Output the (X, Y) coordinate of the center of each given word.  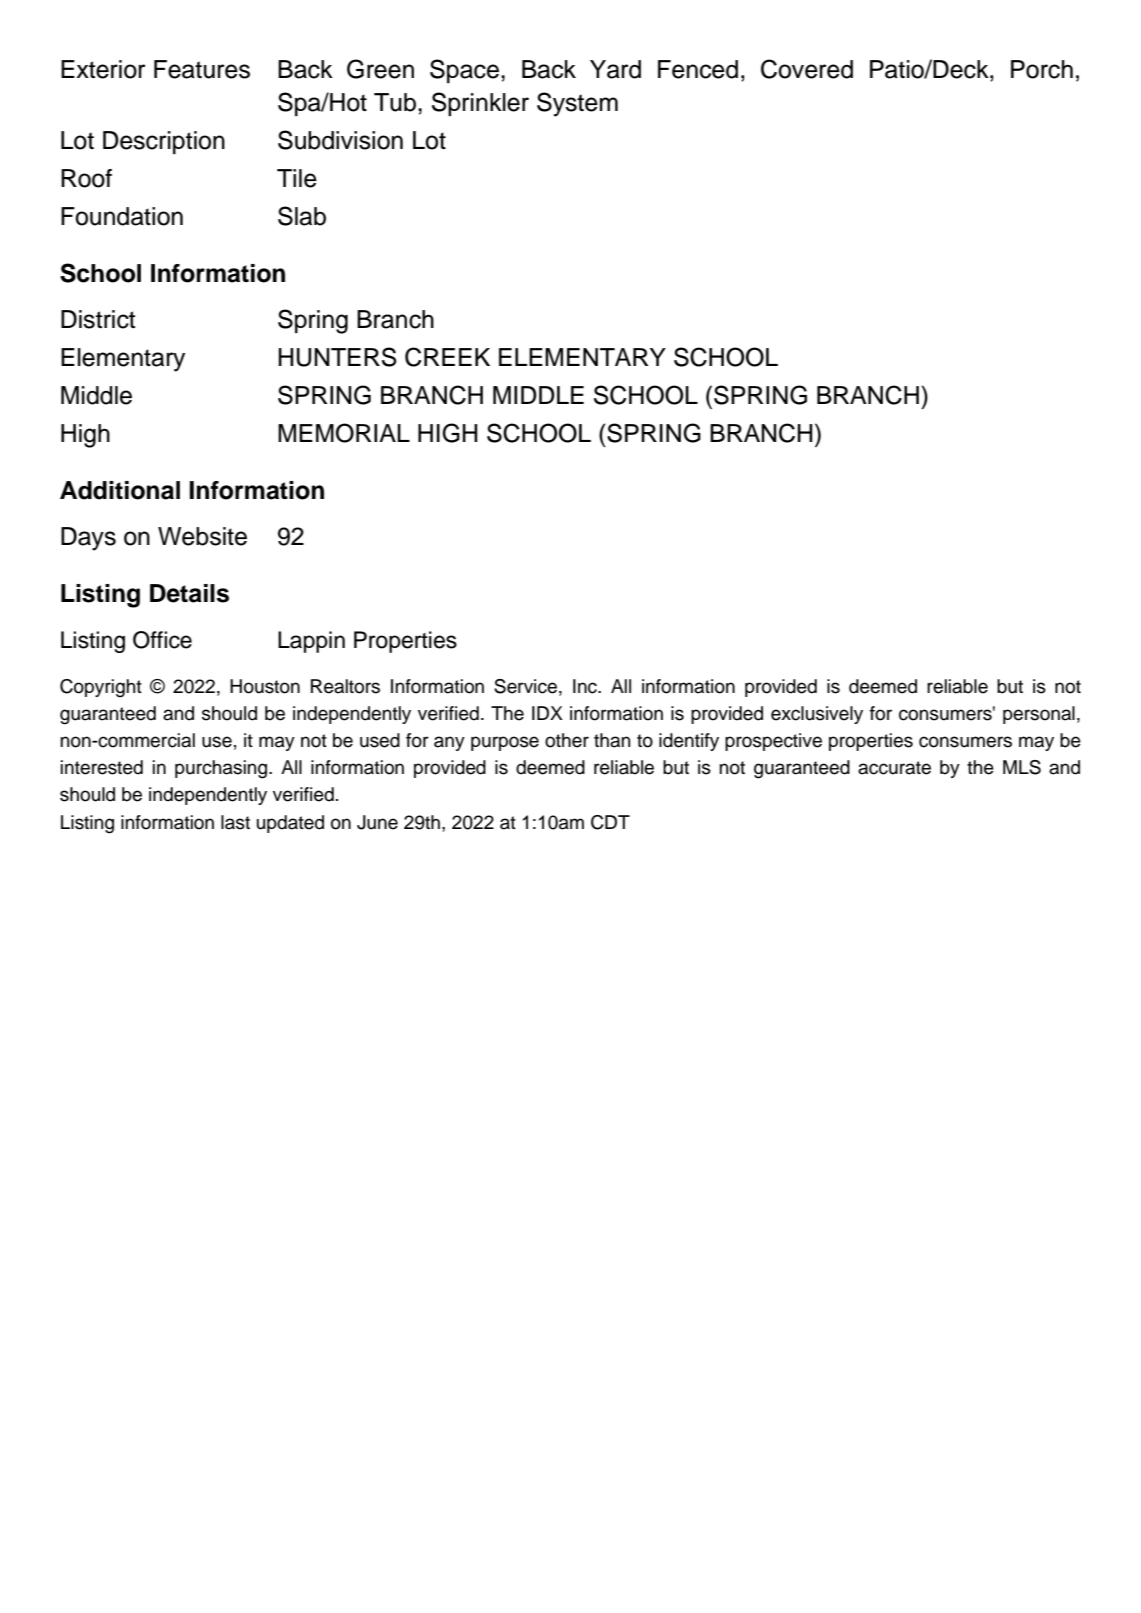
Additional (120, 490)
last (235, 822)
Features (202, 69)
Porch (1042, 69)
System (577, 104)
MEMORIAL (344, 433)
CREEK (447, 357)
